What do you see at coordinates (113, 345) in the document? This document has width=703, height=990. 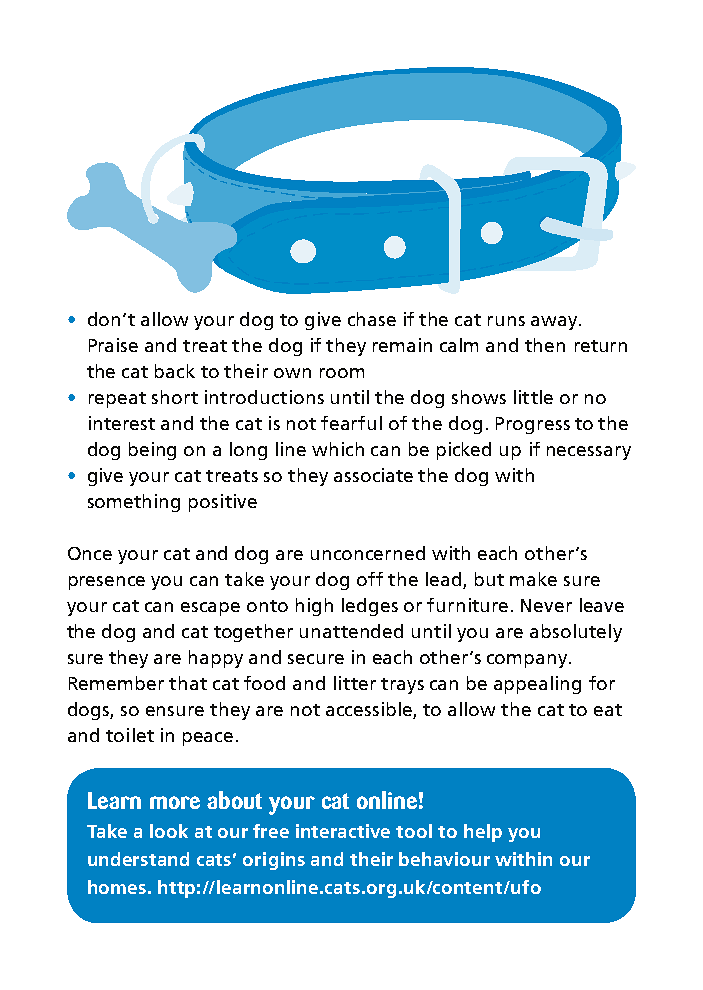 I see `Praise` at bounding box center [113, 345].
